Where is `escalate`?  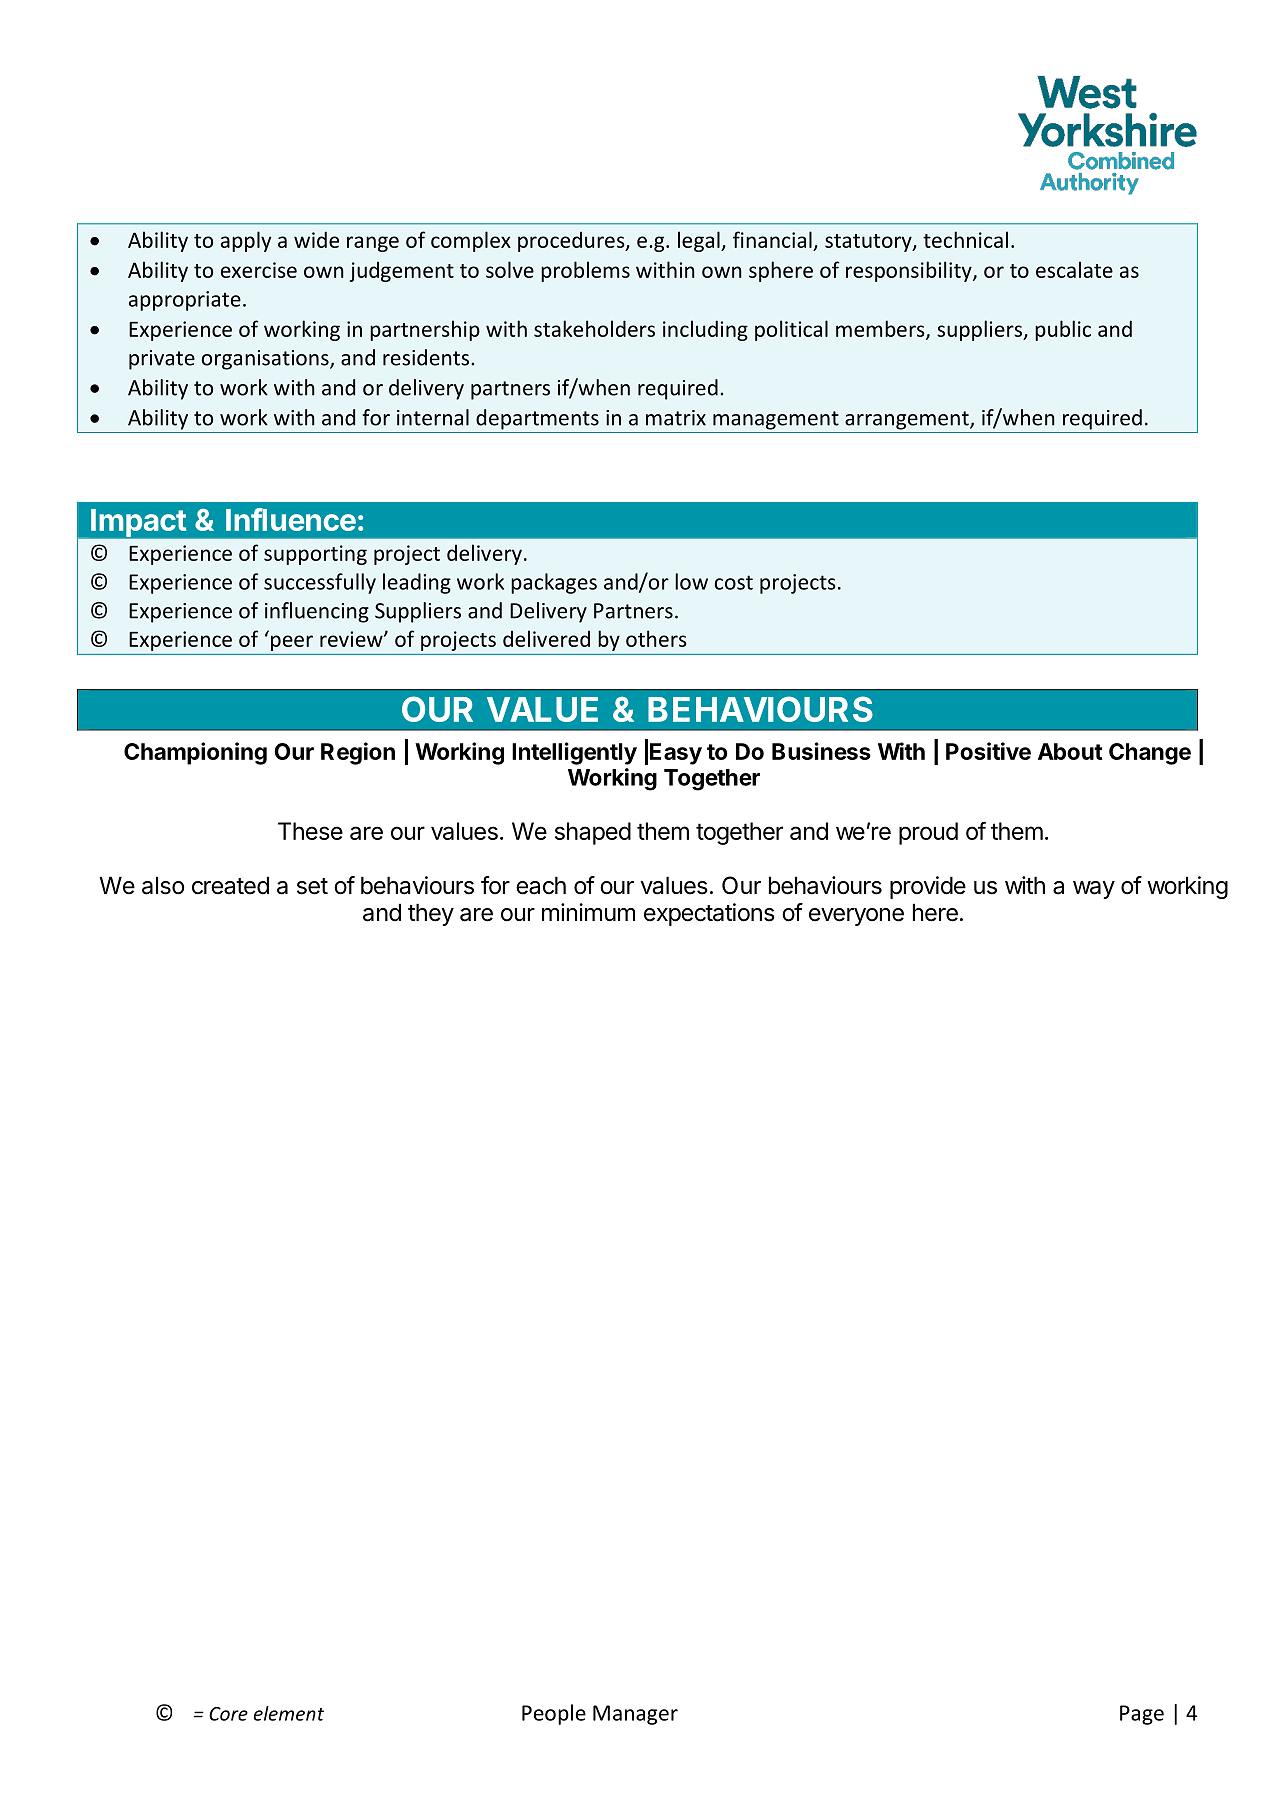 escalate is located at coordinates (1074, 269).
